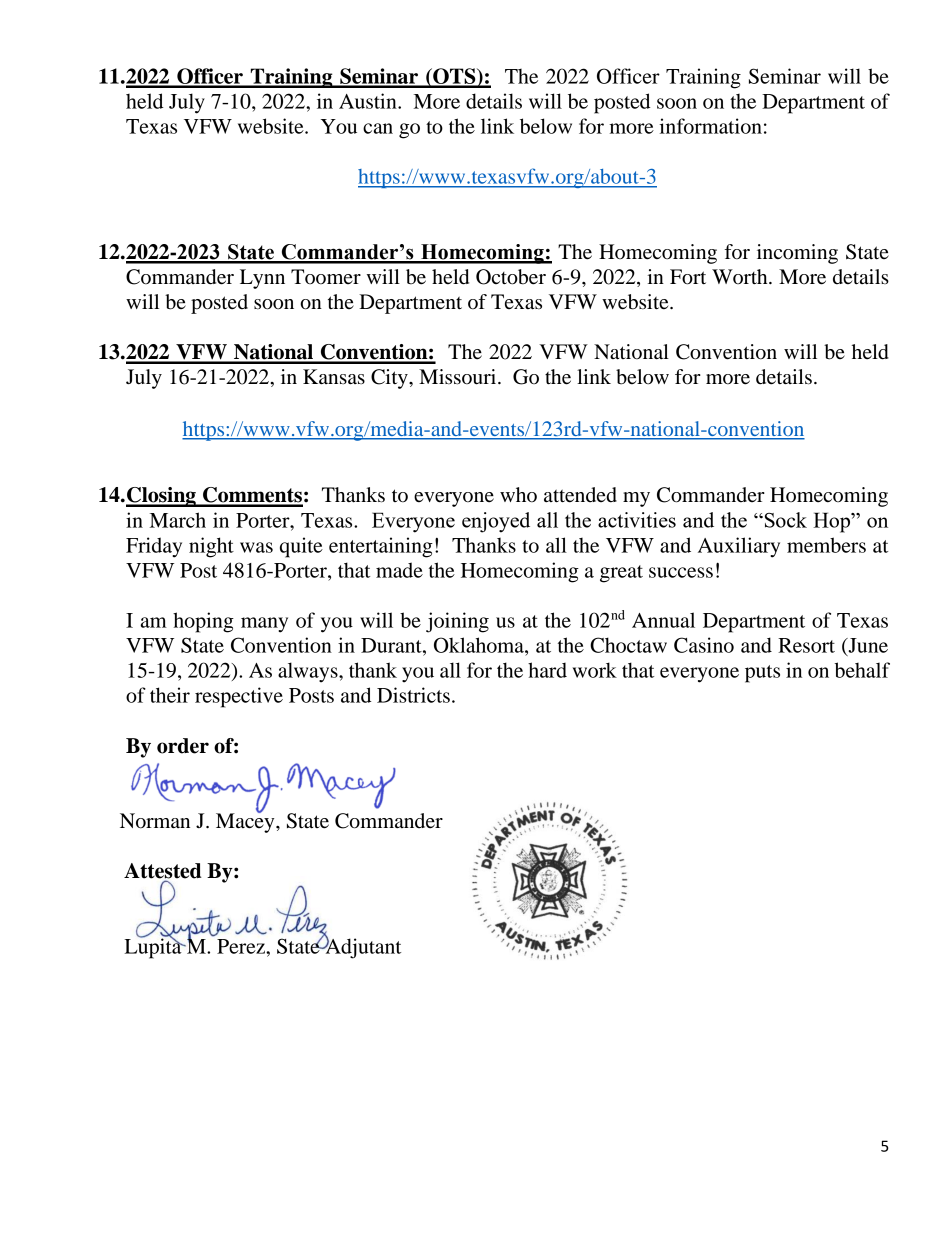  I want to click on hard, so click(547, 670).
